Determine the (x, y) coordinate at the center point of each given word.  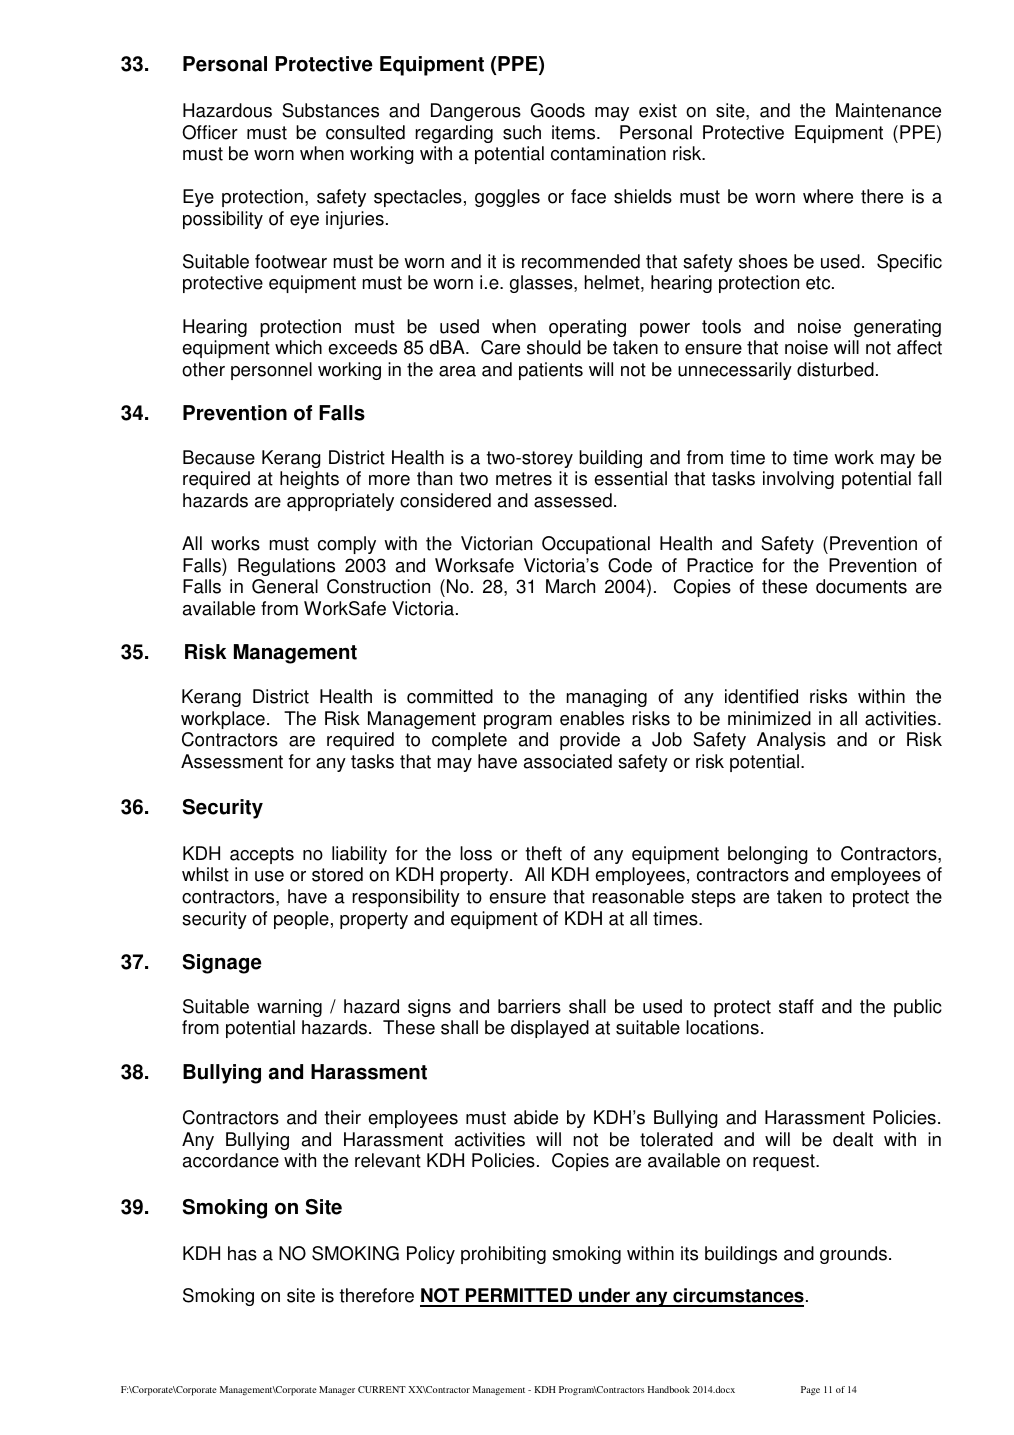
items (575, 132)
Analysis (791, 741)
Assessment (232, 761)
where (828, 196)
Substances (330, 110)
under (604, 1297)
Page (810, 1390)
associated (568, 761)
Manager (337, 1390)
